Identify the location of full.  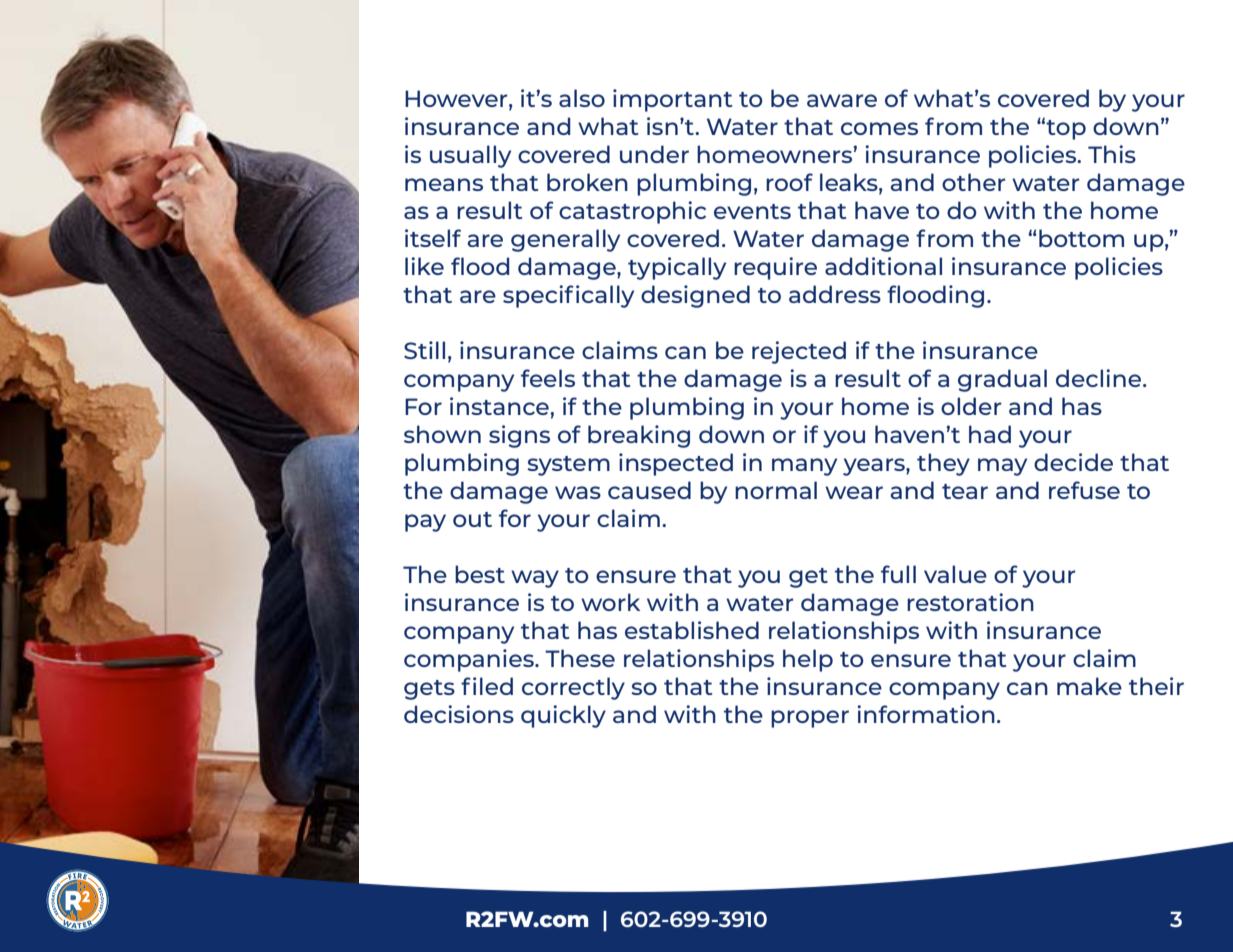
(898, 574).
